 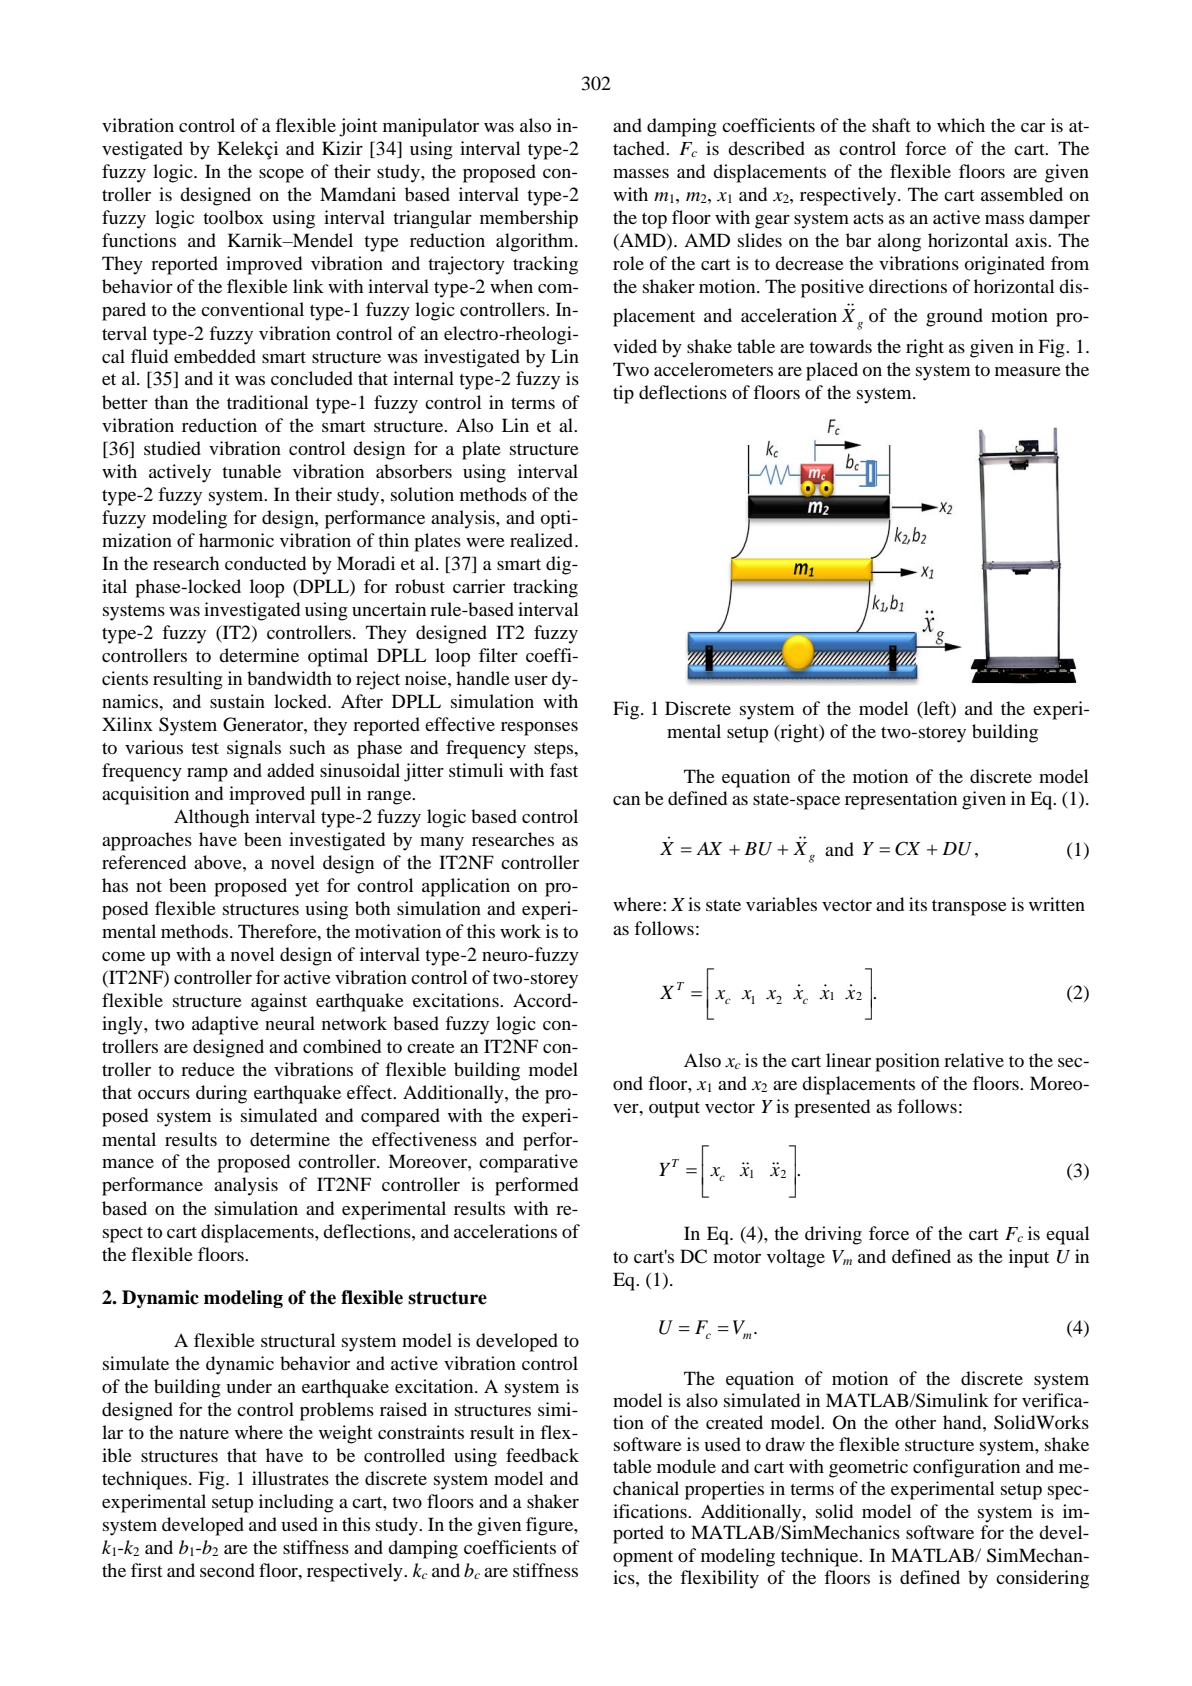 What do you see at coordinates (281, 176) in the screenshot?
I see `scope` at bounding box center [281, 176].
